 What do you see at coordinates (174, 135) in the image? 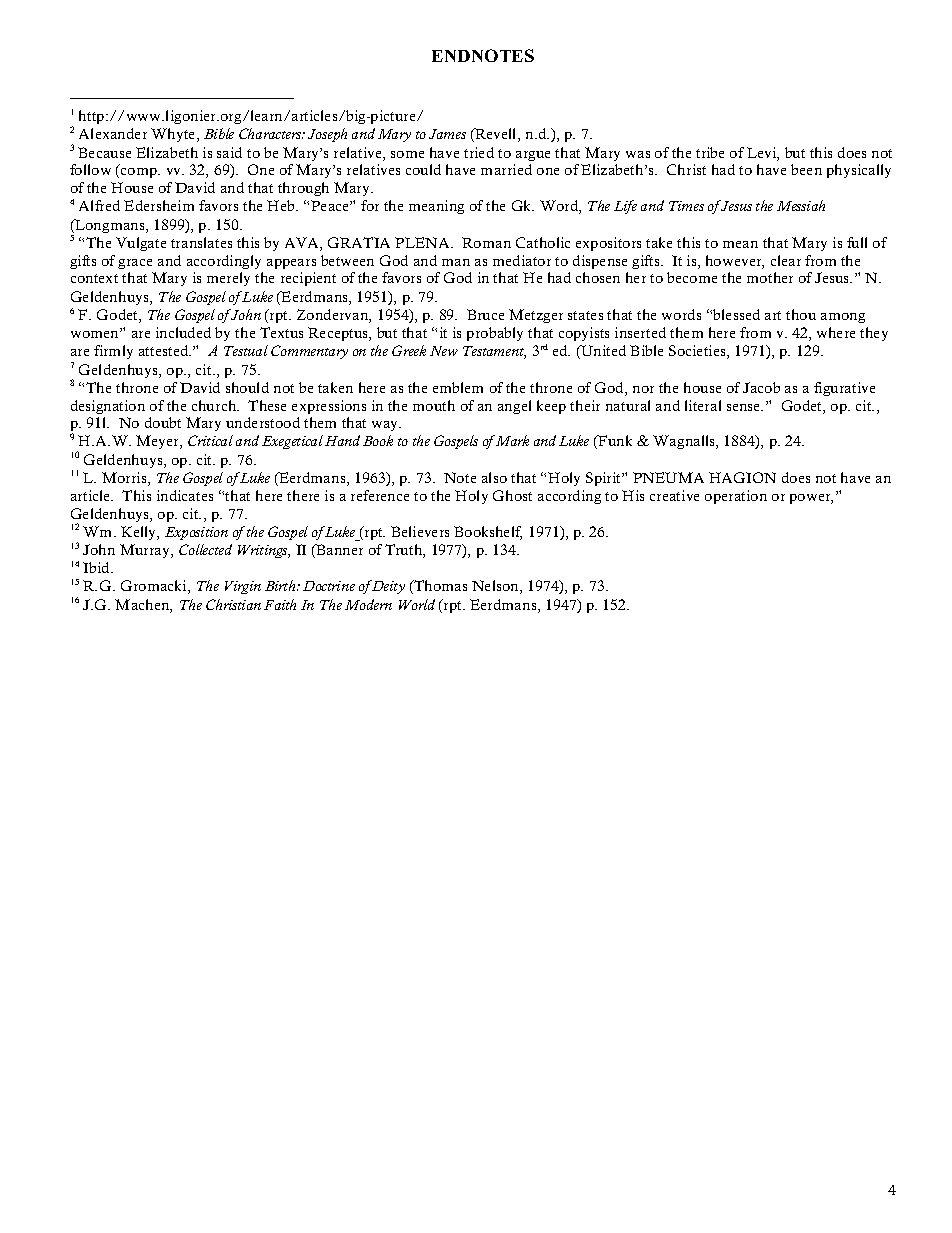
I see `Whyte` at bounding box center [174, 135].
